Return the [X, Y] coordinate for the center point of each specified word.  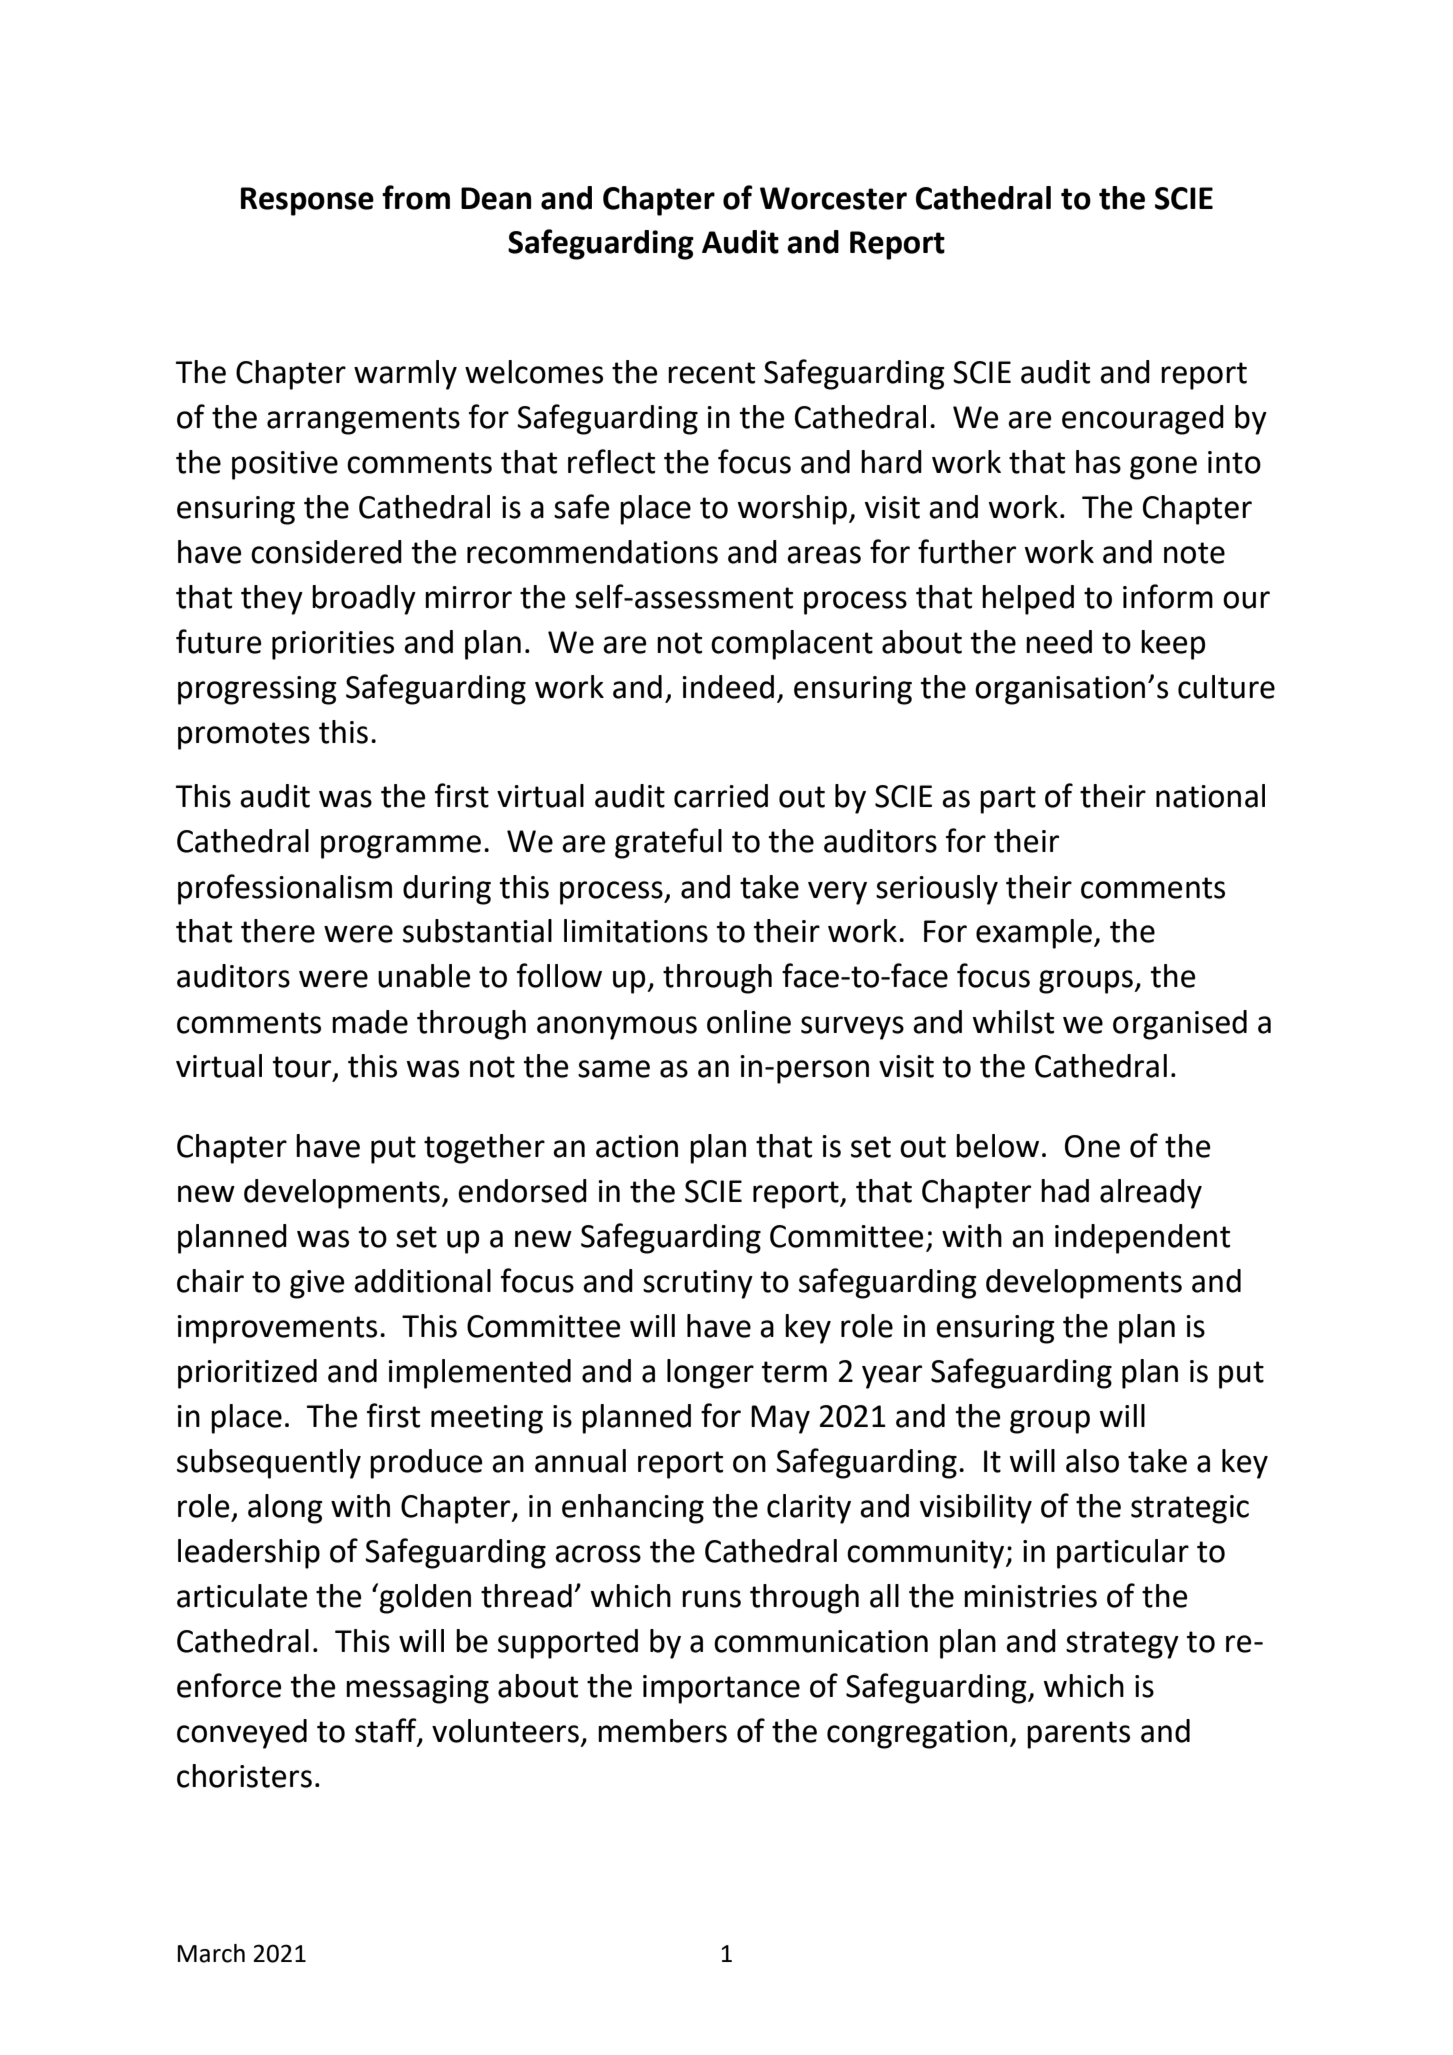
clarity [809, 1509]
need [1059, 642]
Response [307, 201]
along [285, 1509]
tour [303, 1068]
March [211, 1953]
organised [1180, 1025]
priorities [333, 645]
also [1092, 1461]
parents [1078, 1735]
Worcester [833, 198]
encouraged [1143, 420]
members [662, 1731]
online [749, 1022]
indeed [728, 687]
